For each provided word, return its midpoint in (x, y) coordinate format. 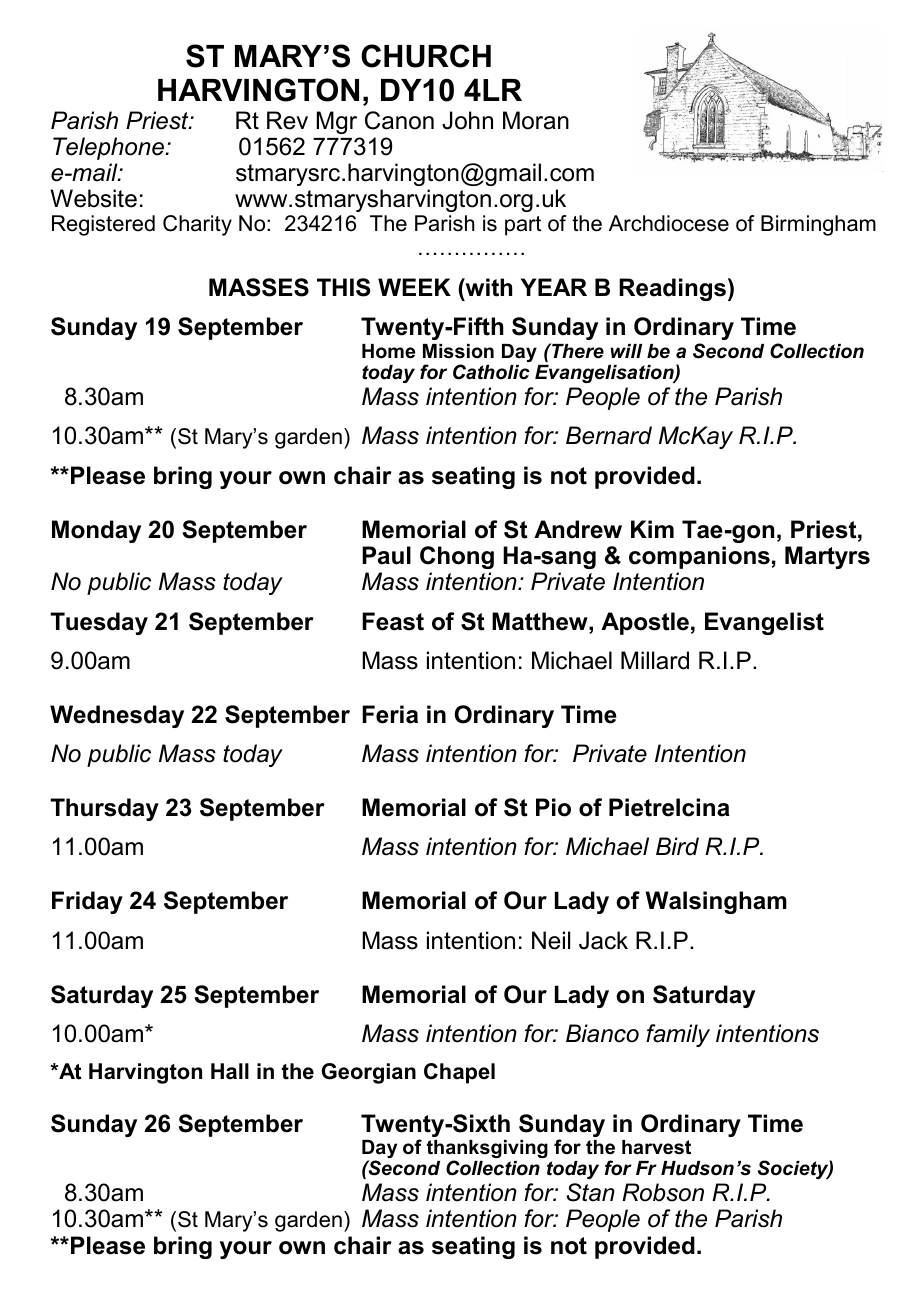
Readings (672, 289)
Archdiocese (669, 223)
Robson (663, 1192)
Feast (393, 621)
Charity (197, 225)
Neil (551, 940)
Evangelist (764, 623)
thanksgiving (487, 1150)
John (467, 120)
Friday (87, 902)
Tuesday (99, 623)
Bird (677, 846)
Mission (458, 351)
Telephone (109, 148)
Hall (230, 1071)
